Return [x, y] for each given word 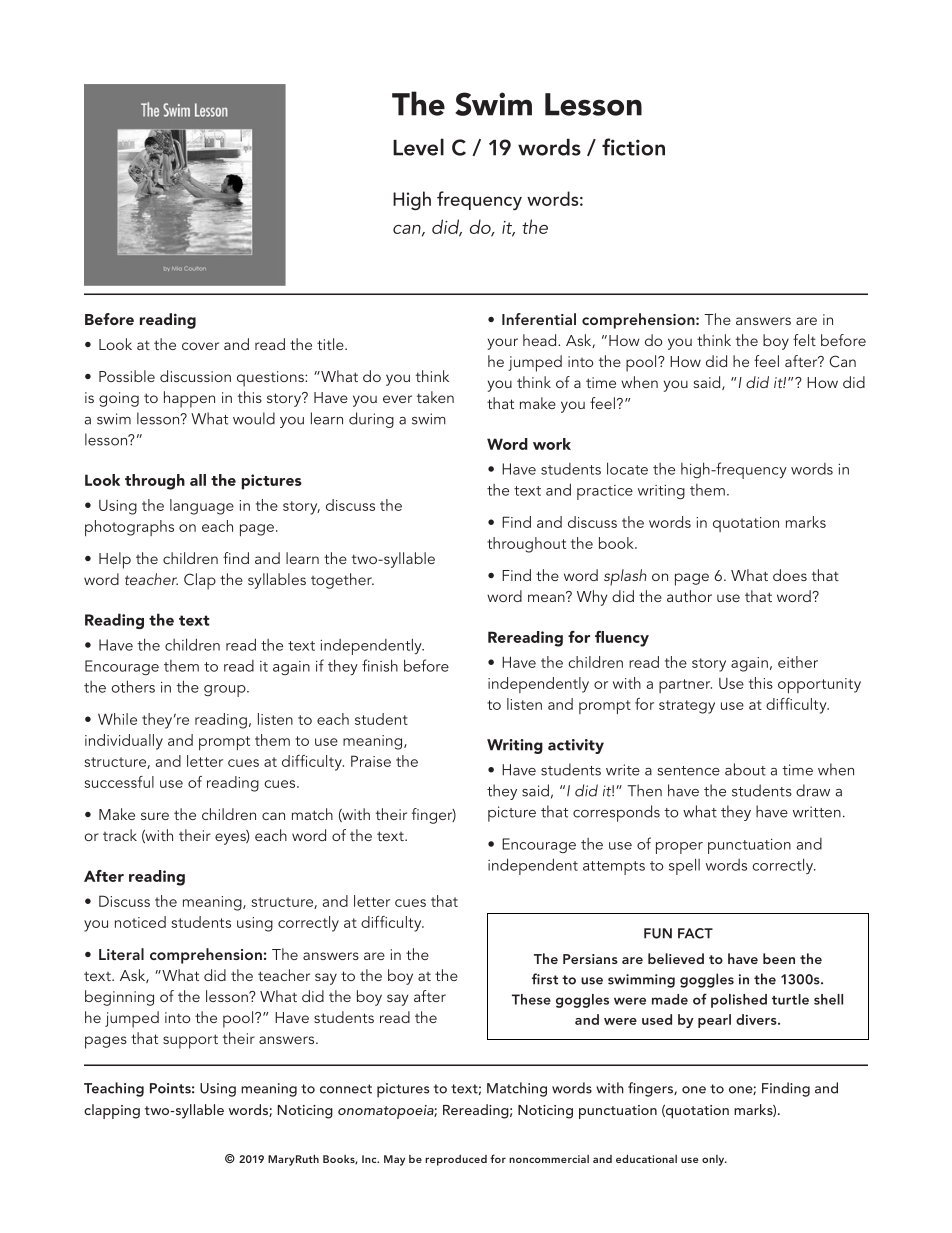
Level [418, 147]
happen [189, 399]
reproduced [456, 1160]
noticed [140, 922]
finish [380, 665]
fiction [633, 147]
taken [435, 397]
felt [804, 340]
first [545, 979]
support [190, 1041]
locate [627, 468]
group [226, 691]
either [798, 662]
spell [684, 866]
